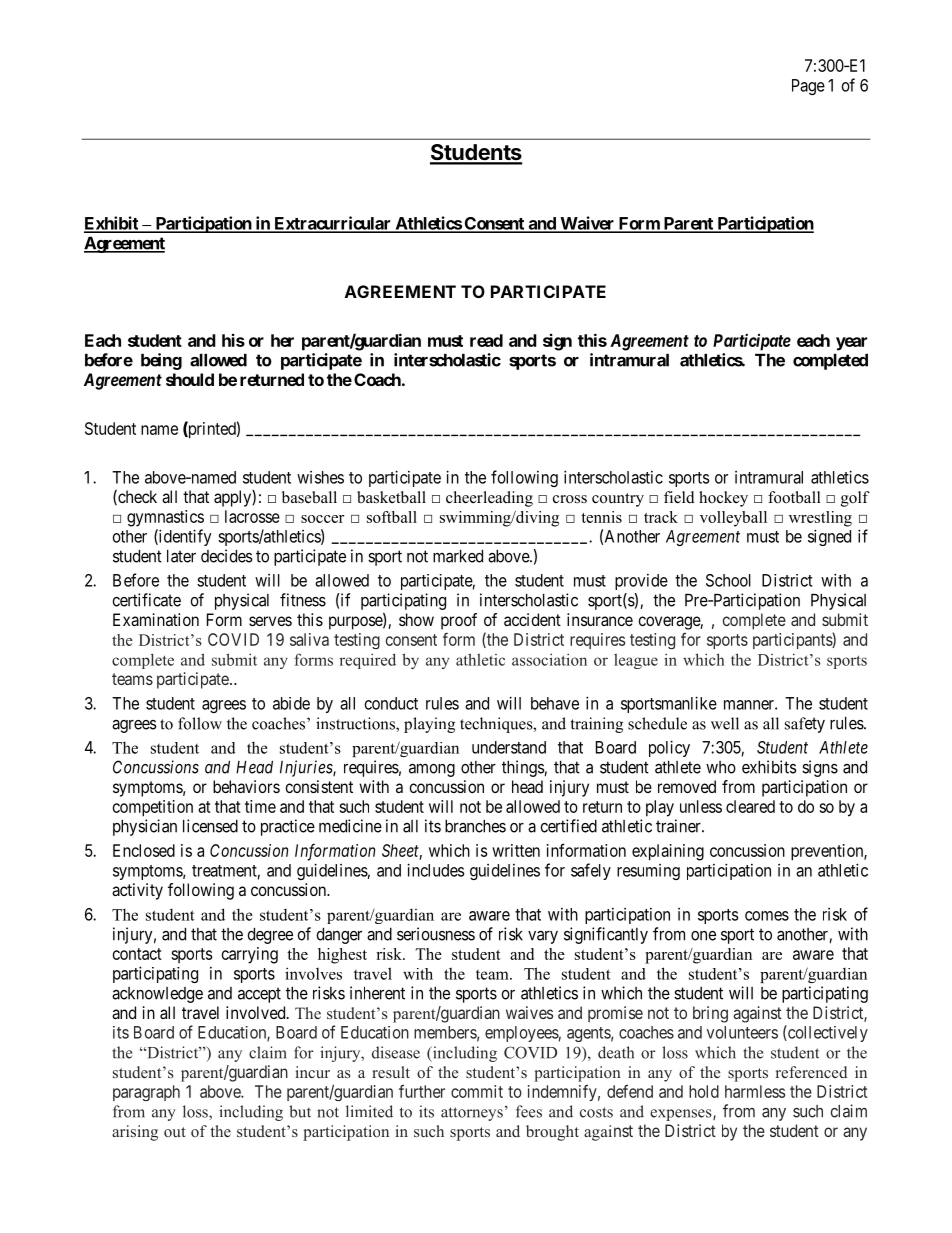  Describe the element at coordinates (516, 850) in the document. I see `written` at that location.
